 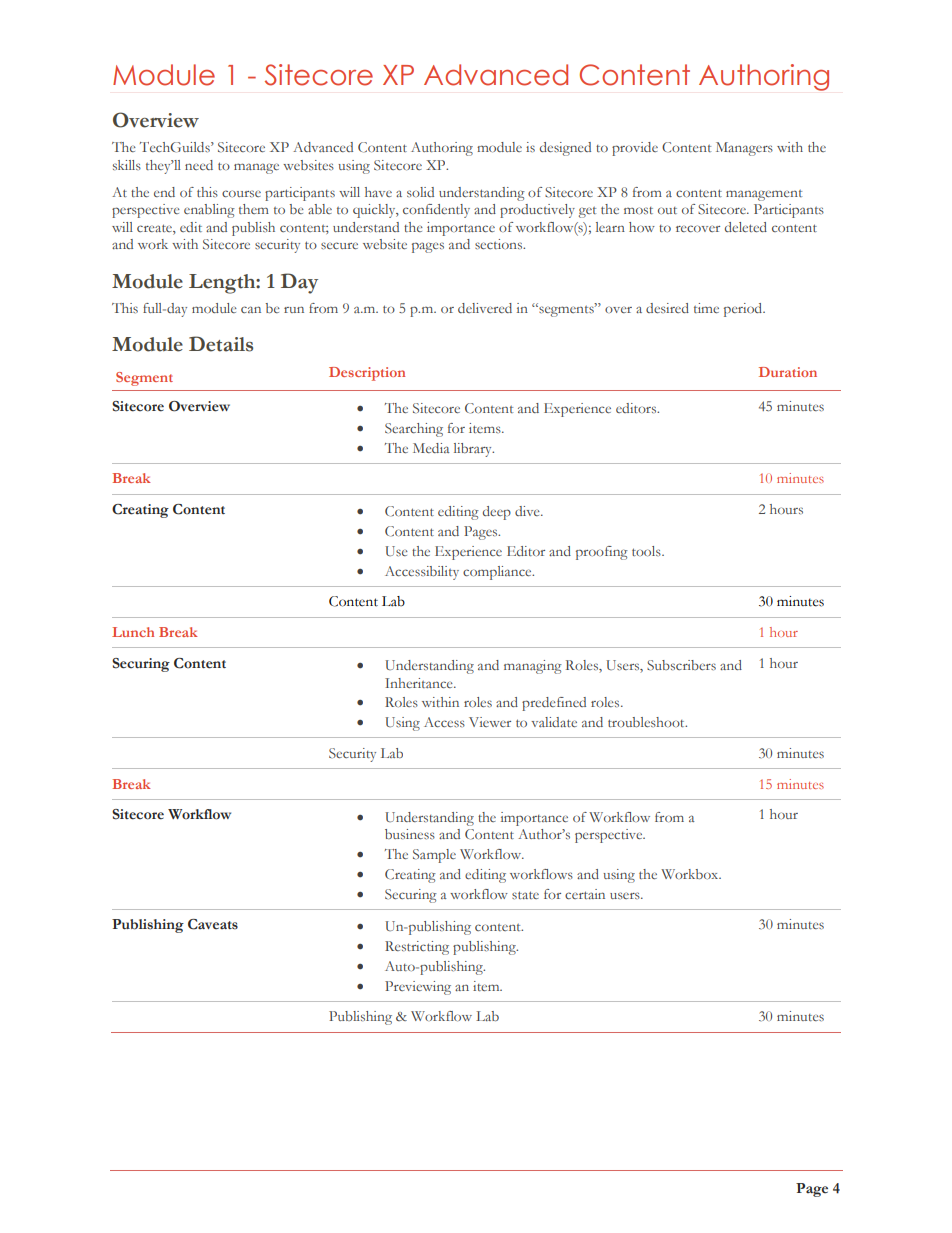 What do you see at coordinates (213, 924) in the document?
I see `Caveats` at bounding box center [213, 924].
